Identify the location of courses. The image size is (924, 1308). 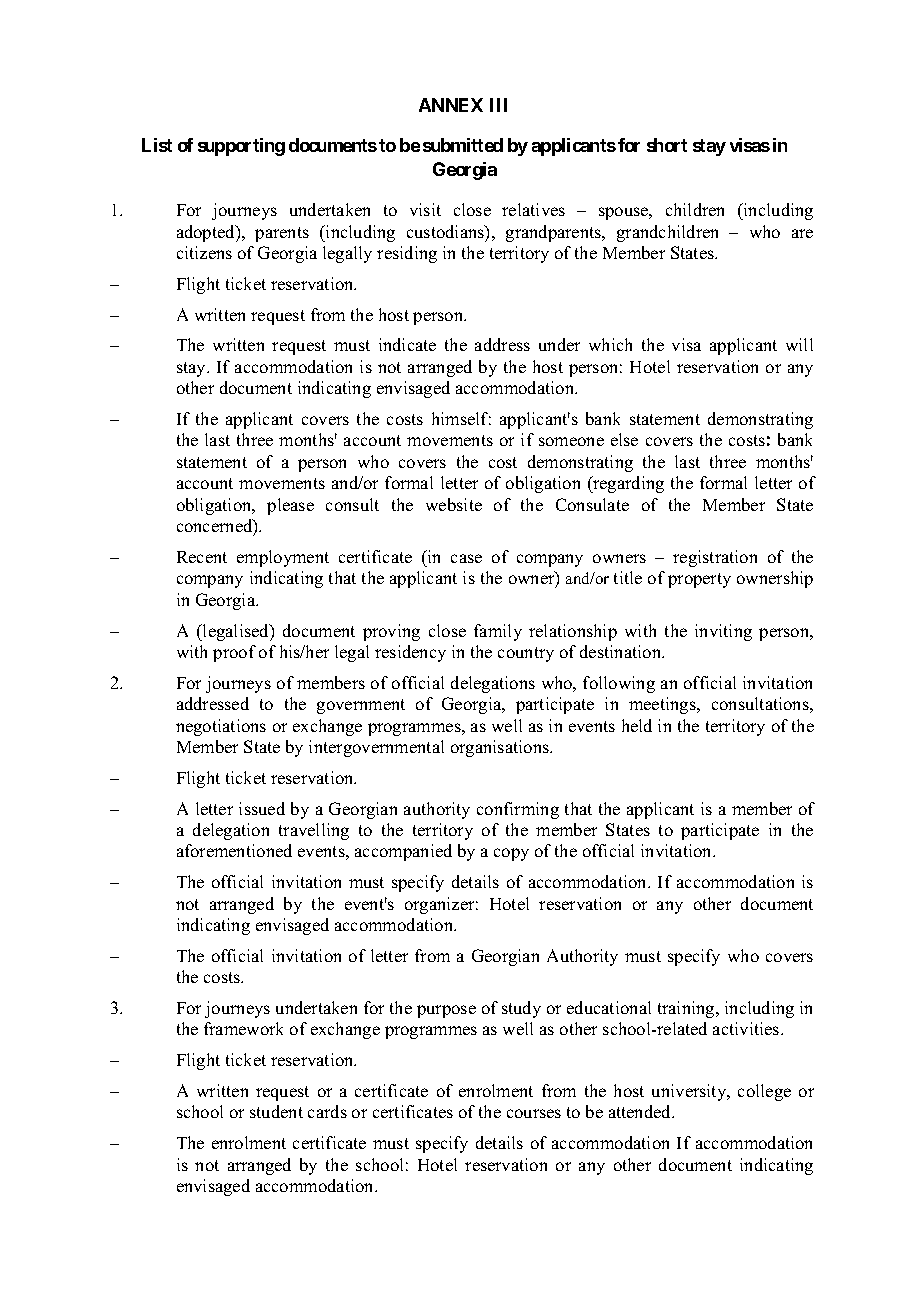
(534, 1113).
